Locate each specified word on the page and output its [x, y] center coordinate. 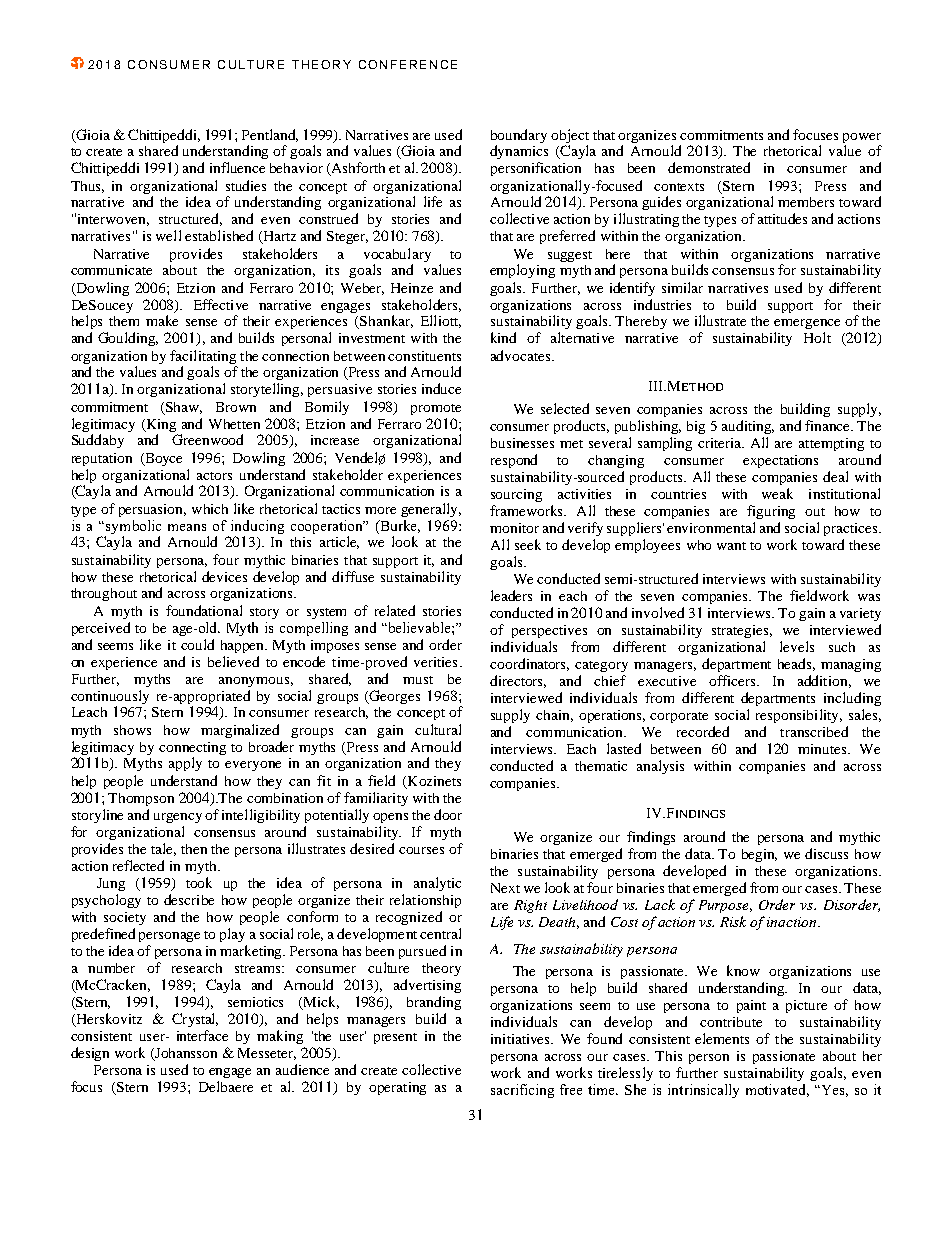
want [731, 546]
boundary [519, 136]
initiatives [522, 1039]
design [90, 1054]
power [862, 138]
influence [237, 167]
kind [503, 337]
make [162, 320]
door [448, 814]
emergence [807, 324]
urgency [178, 818]
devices [224, 576]
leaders [511, 595]
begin [759, 855]
